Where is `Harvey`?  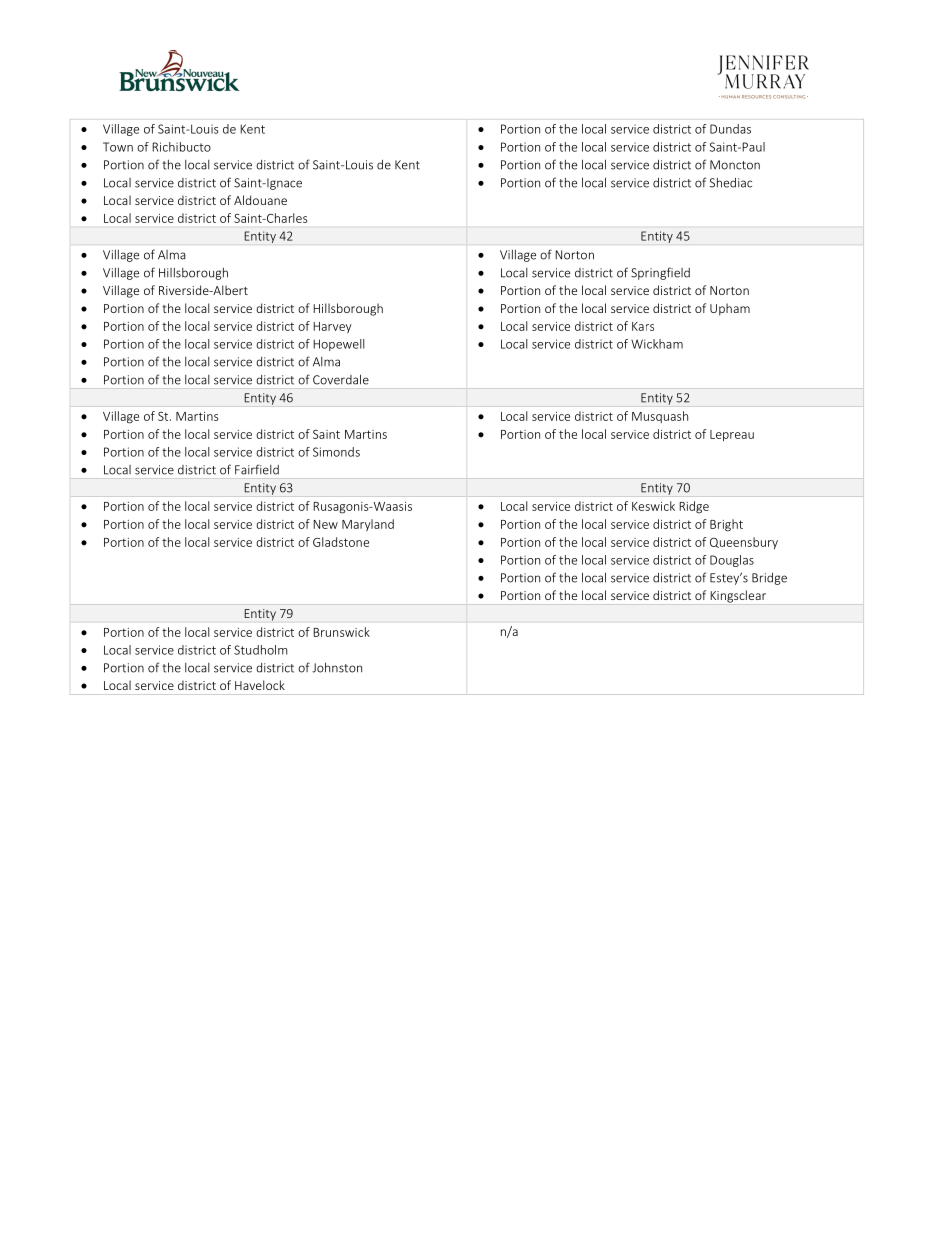
Harvey is located at coordinates (332, 327).
